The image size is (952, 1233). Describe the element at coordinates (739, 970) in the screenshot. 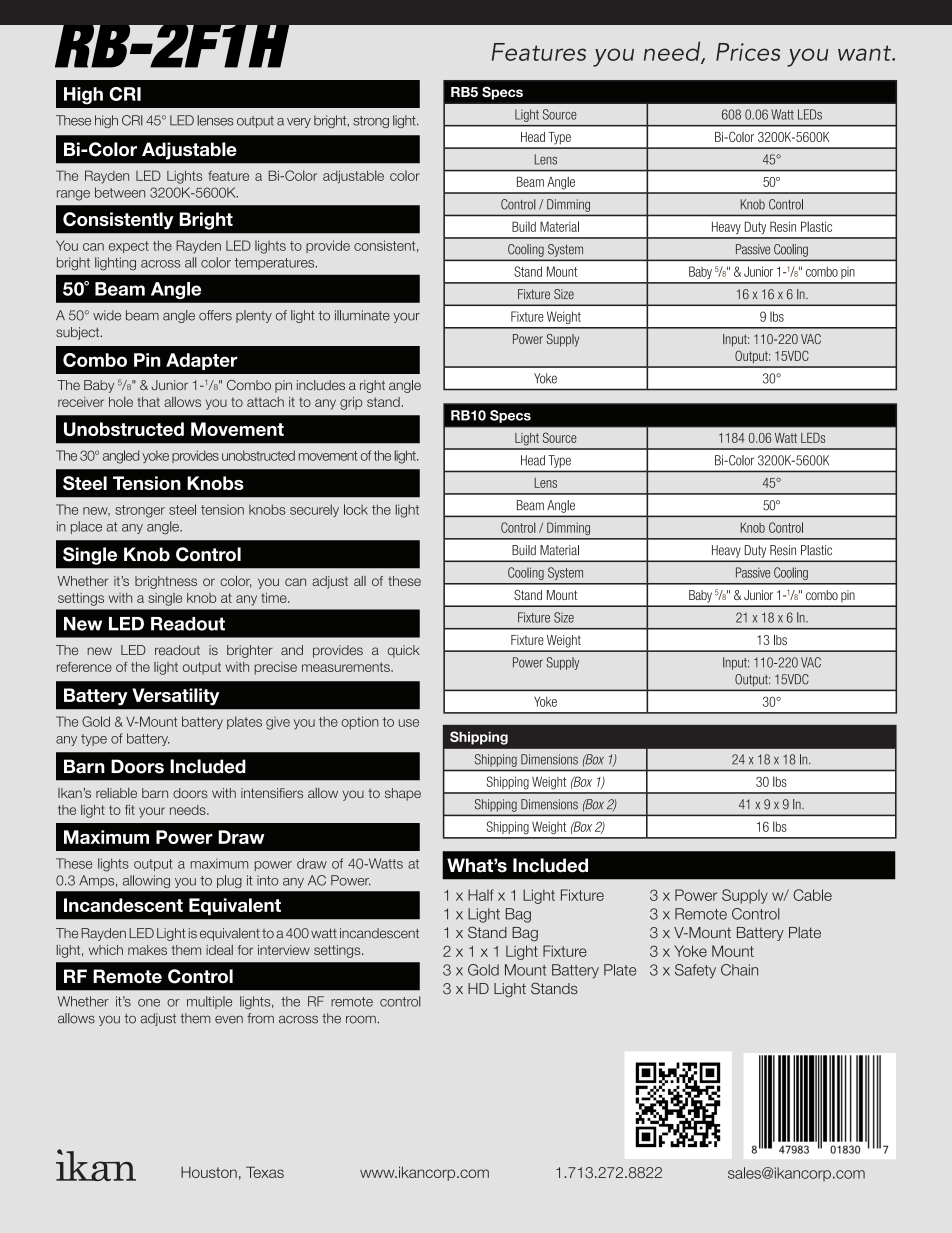

I see `Chain` at that location.
